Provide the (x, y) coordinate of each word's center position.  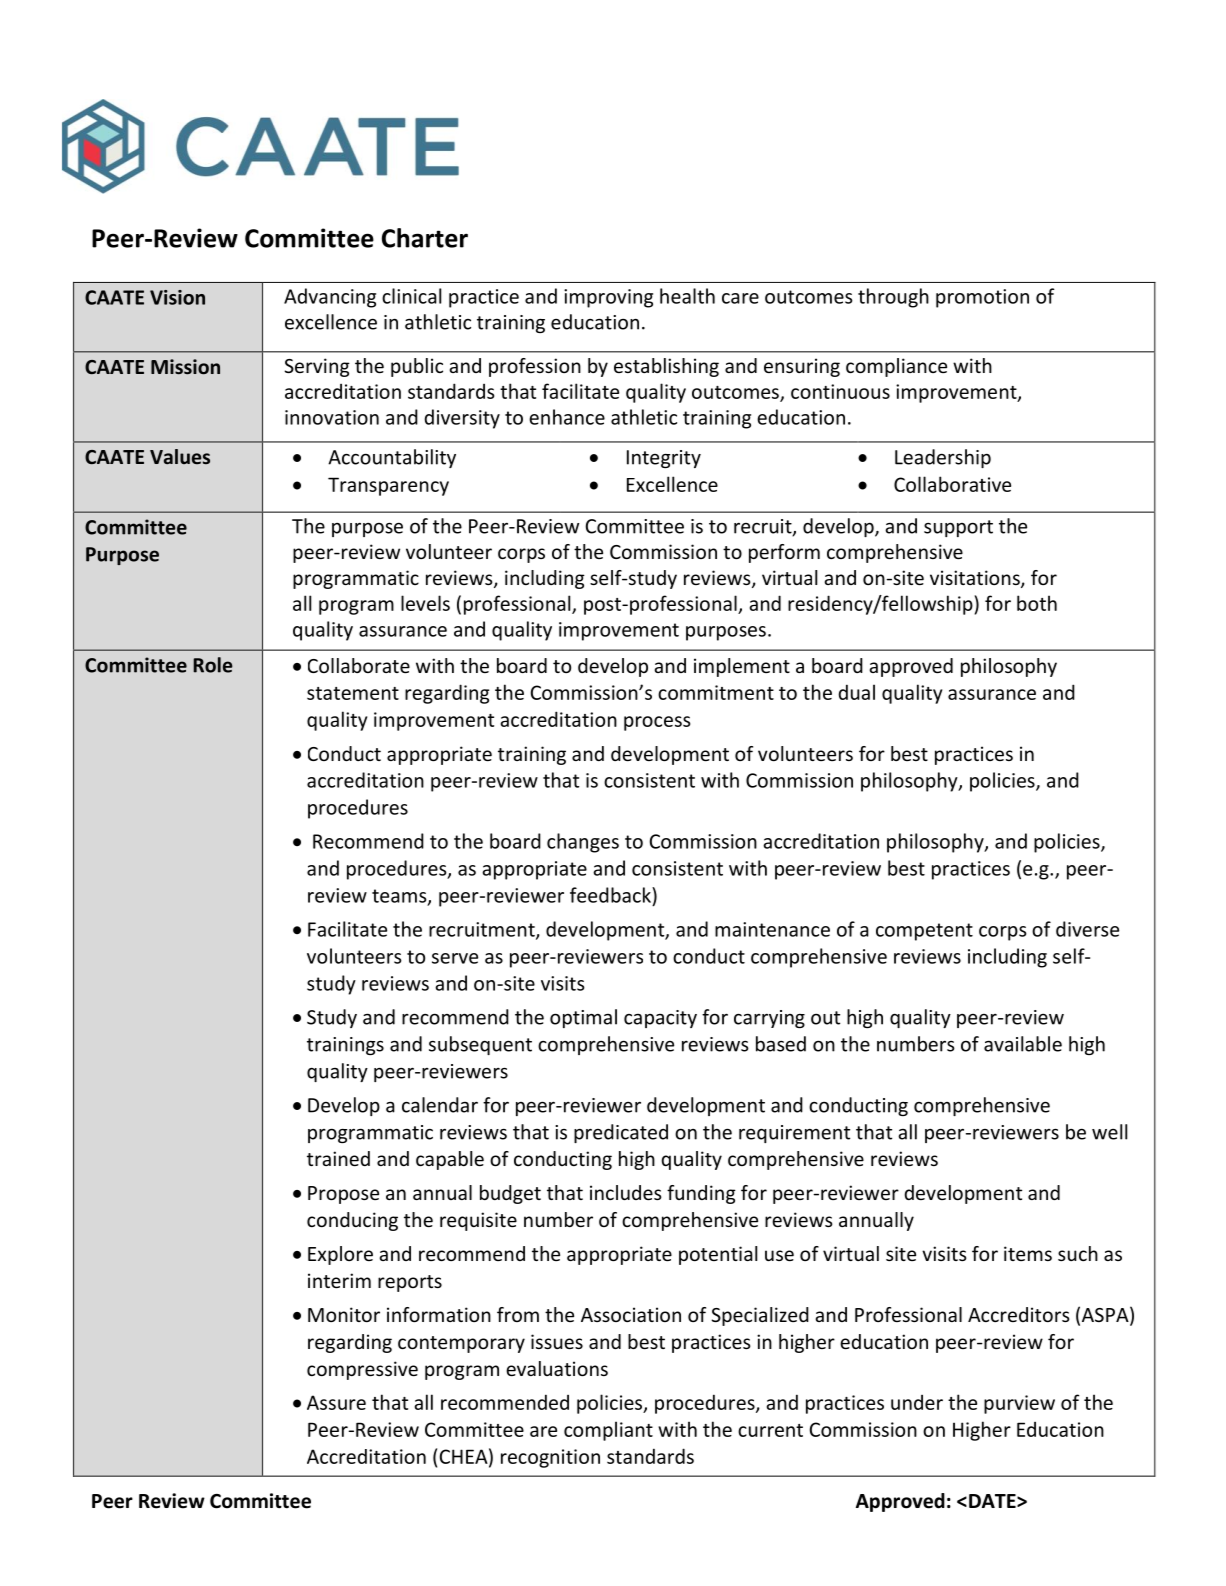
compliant (608, 1431)
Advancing (330, 298)
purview (1019, 1404)
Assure (336, 1402)
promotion (982, 298)
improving (608, 298)
